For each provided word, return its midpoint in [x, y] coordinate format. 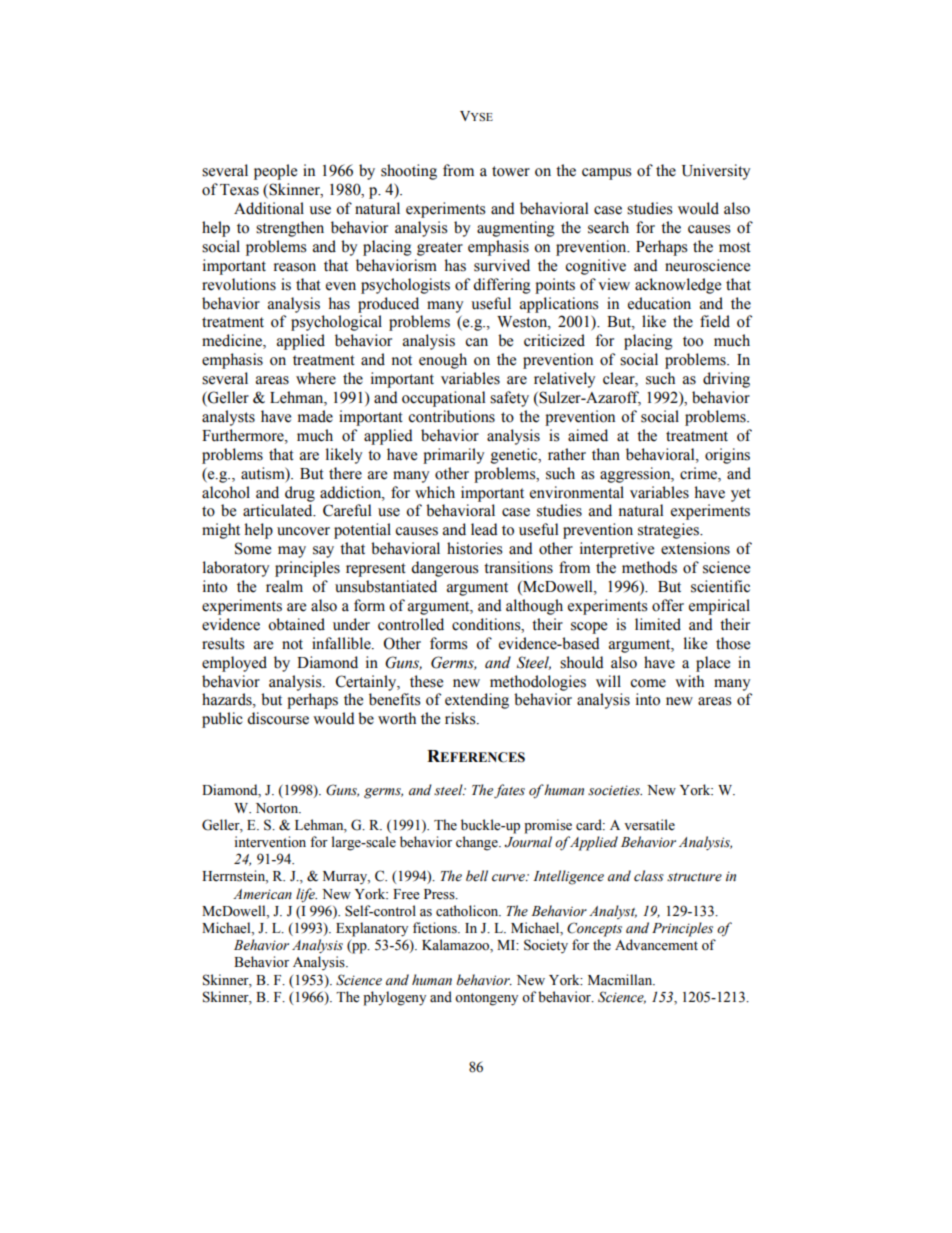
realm [284, 586]
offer [668, 605]
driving [726, 380]
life [306, 895]
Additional [269, 208]
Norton [278, 808]
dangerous [444, 569]
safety [509, 399]
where [316, 378]
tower [511, 171]
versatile [649, 825]
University [716, 172]
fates [509, 791]
